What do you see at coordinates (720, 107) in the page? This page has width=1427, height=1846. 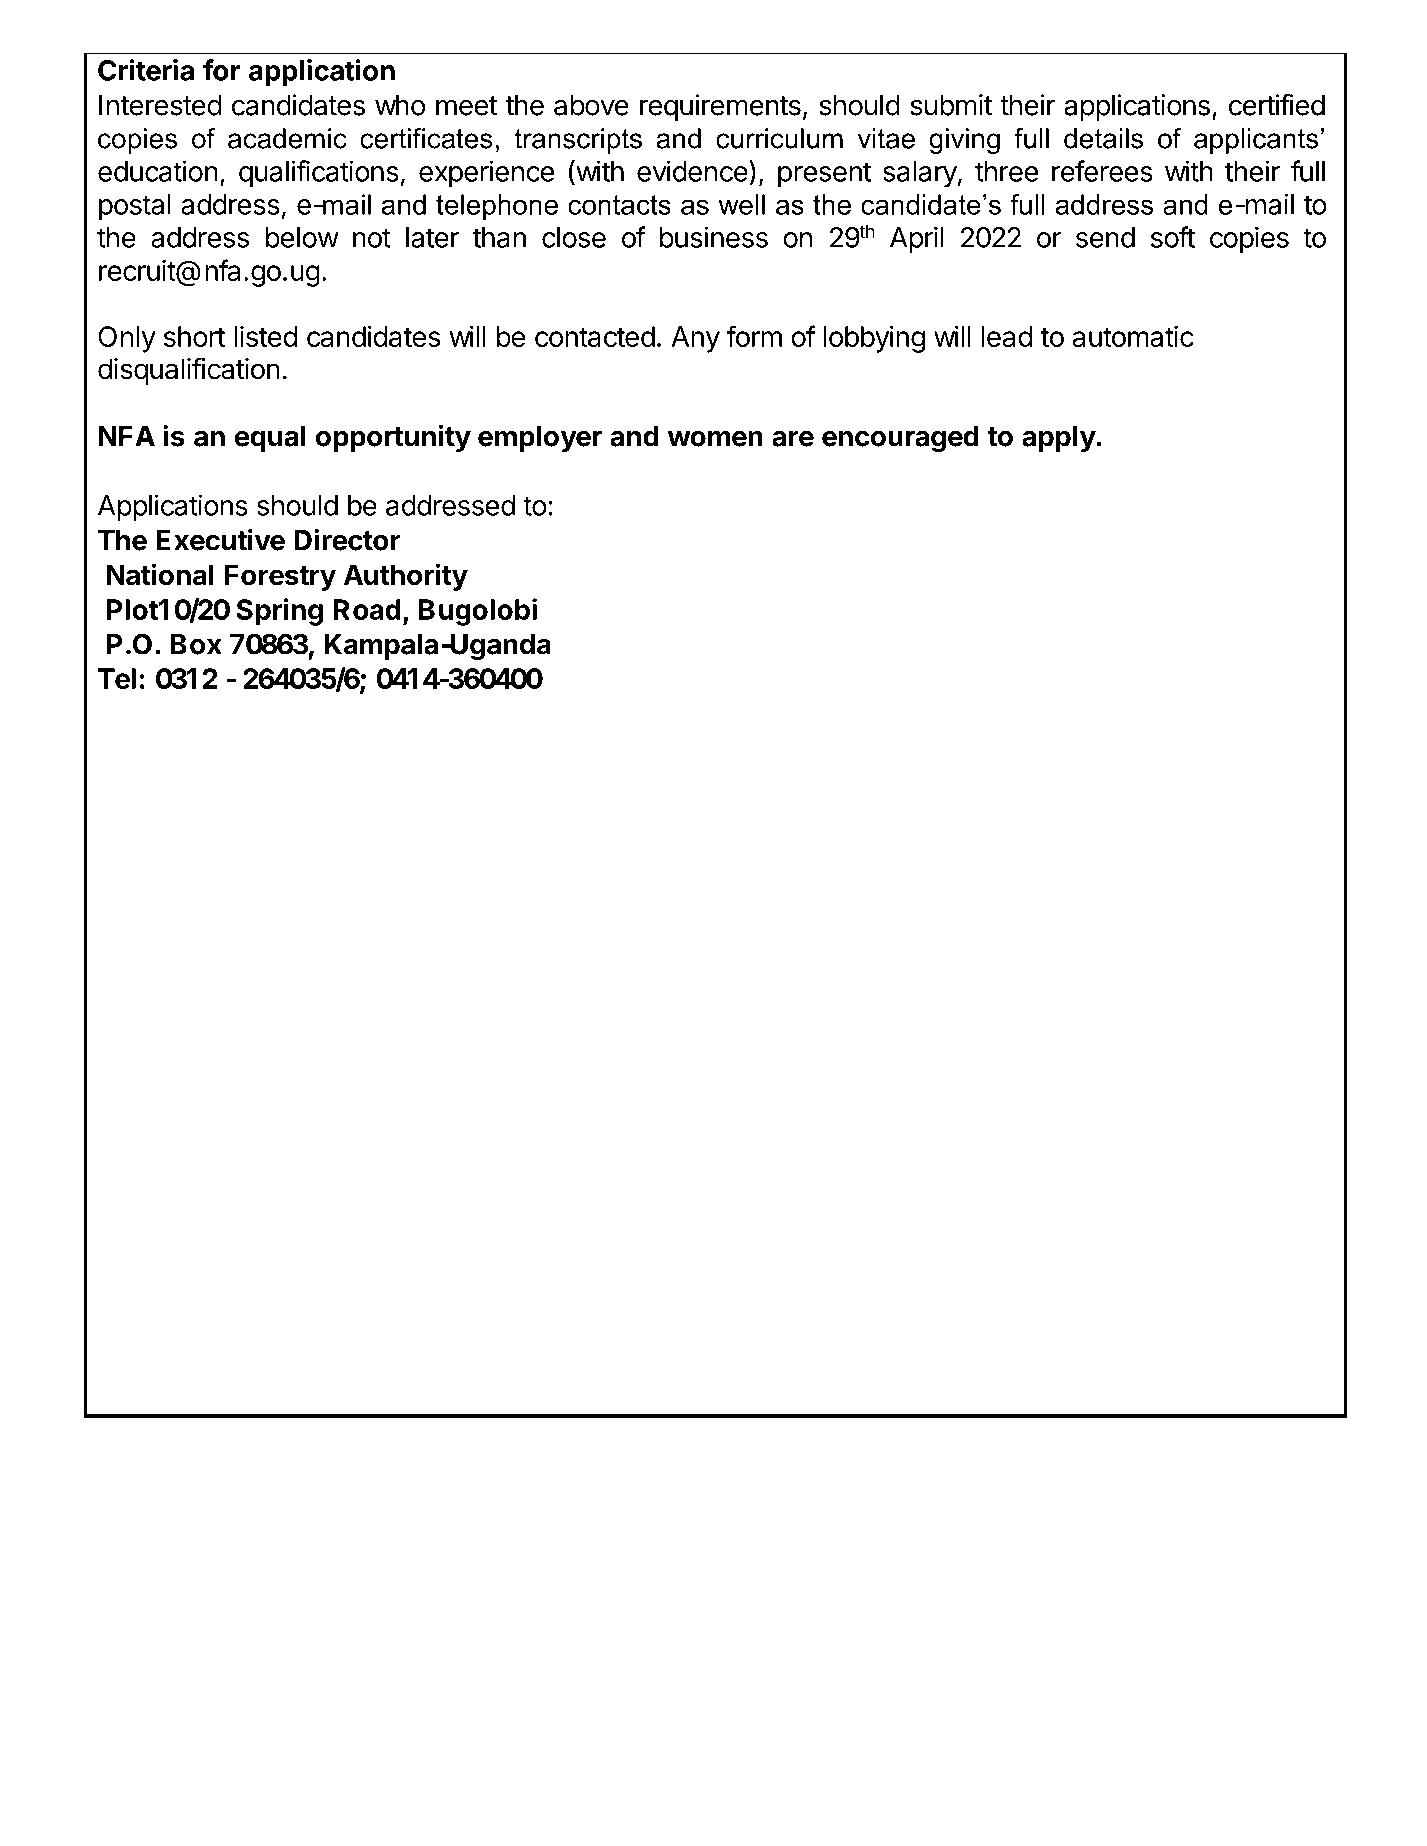 I see `requirements` at bounding box center [720, 107].
